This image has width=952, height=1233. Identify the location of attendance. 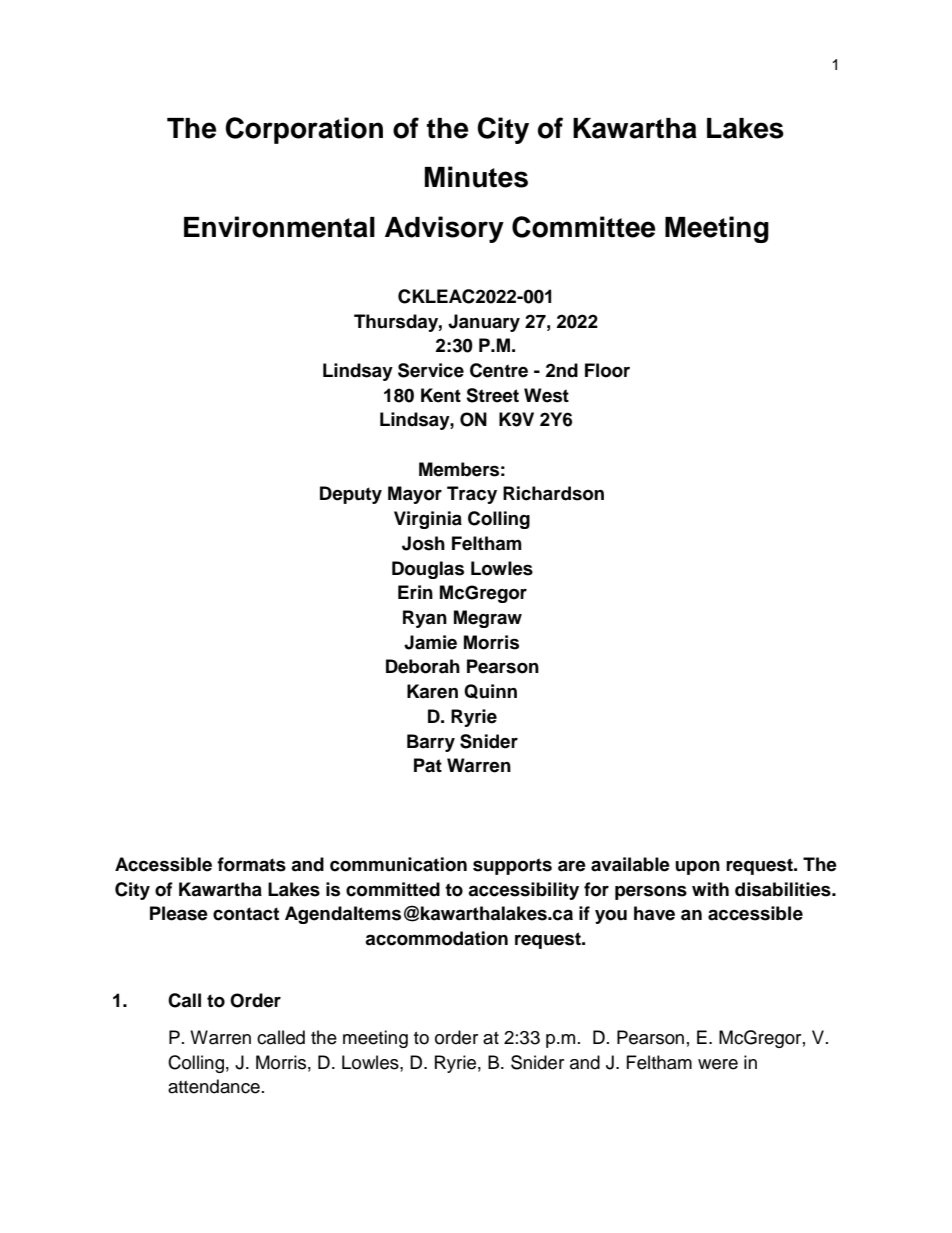
(214, 1086).
